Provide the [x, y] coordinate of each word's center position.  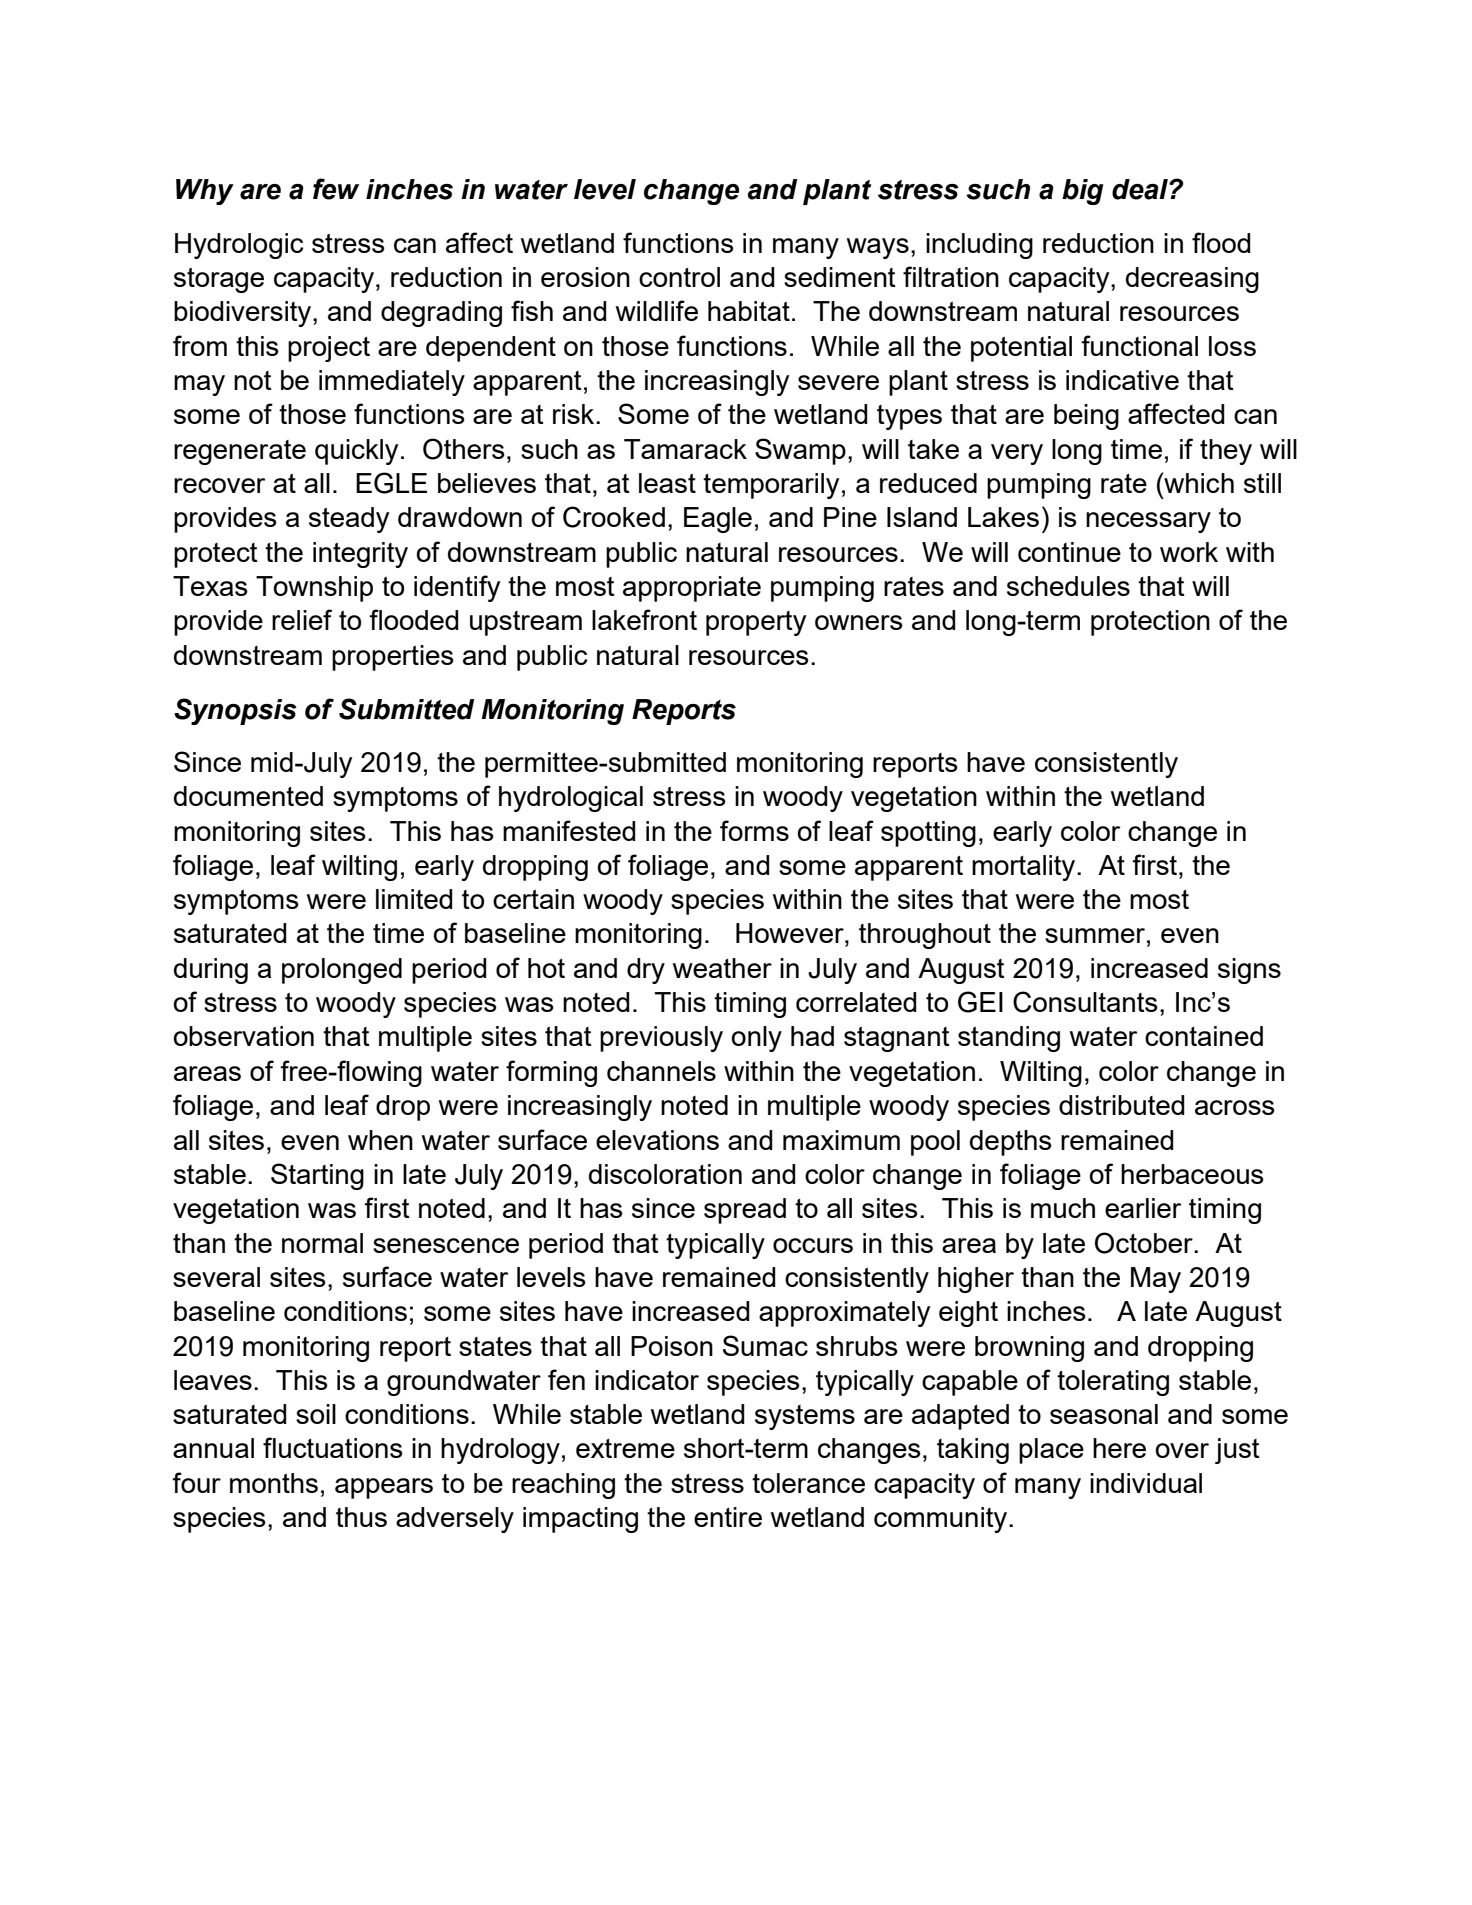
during [211, 971]
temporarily [771, 486]
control [679, 277]
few [336, 189]
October [1145, 1243]
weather [722, 968]
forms [754, 830]
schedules [1068, 586]
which [1198, 482]
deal [1141, 189]
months [274, 1483]
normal [322, 1243]
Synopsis [235, 711]
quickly [356, 452]
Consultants [1085, 1002]
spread [745, 1211]
